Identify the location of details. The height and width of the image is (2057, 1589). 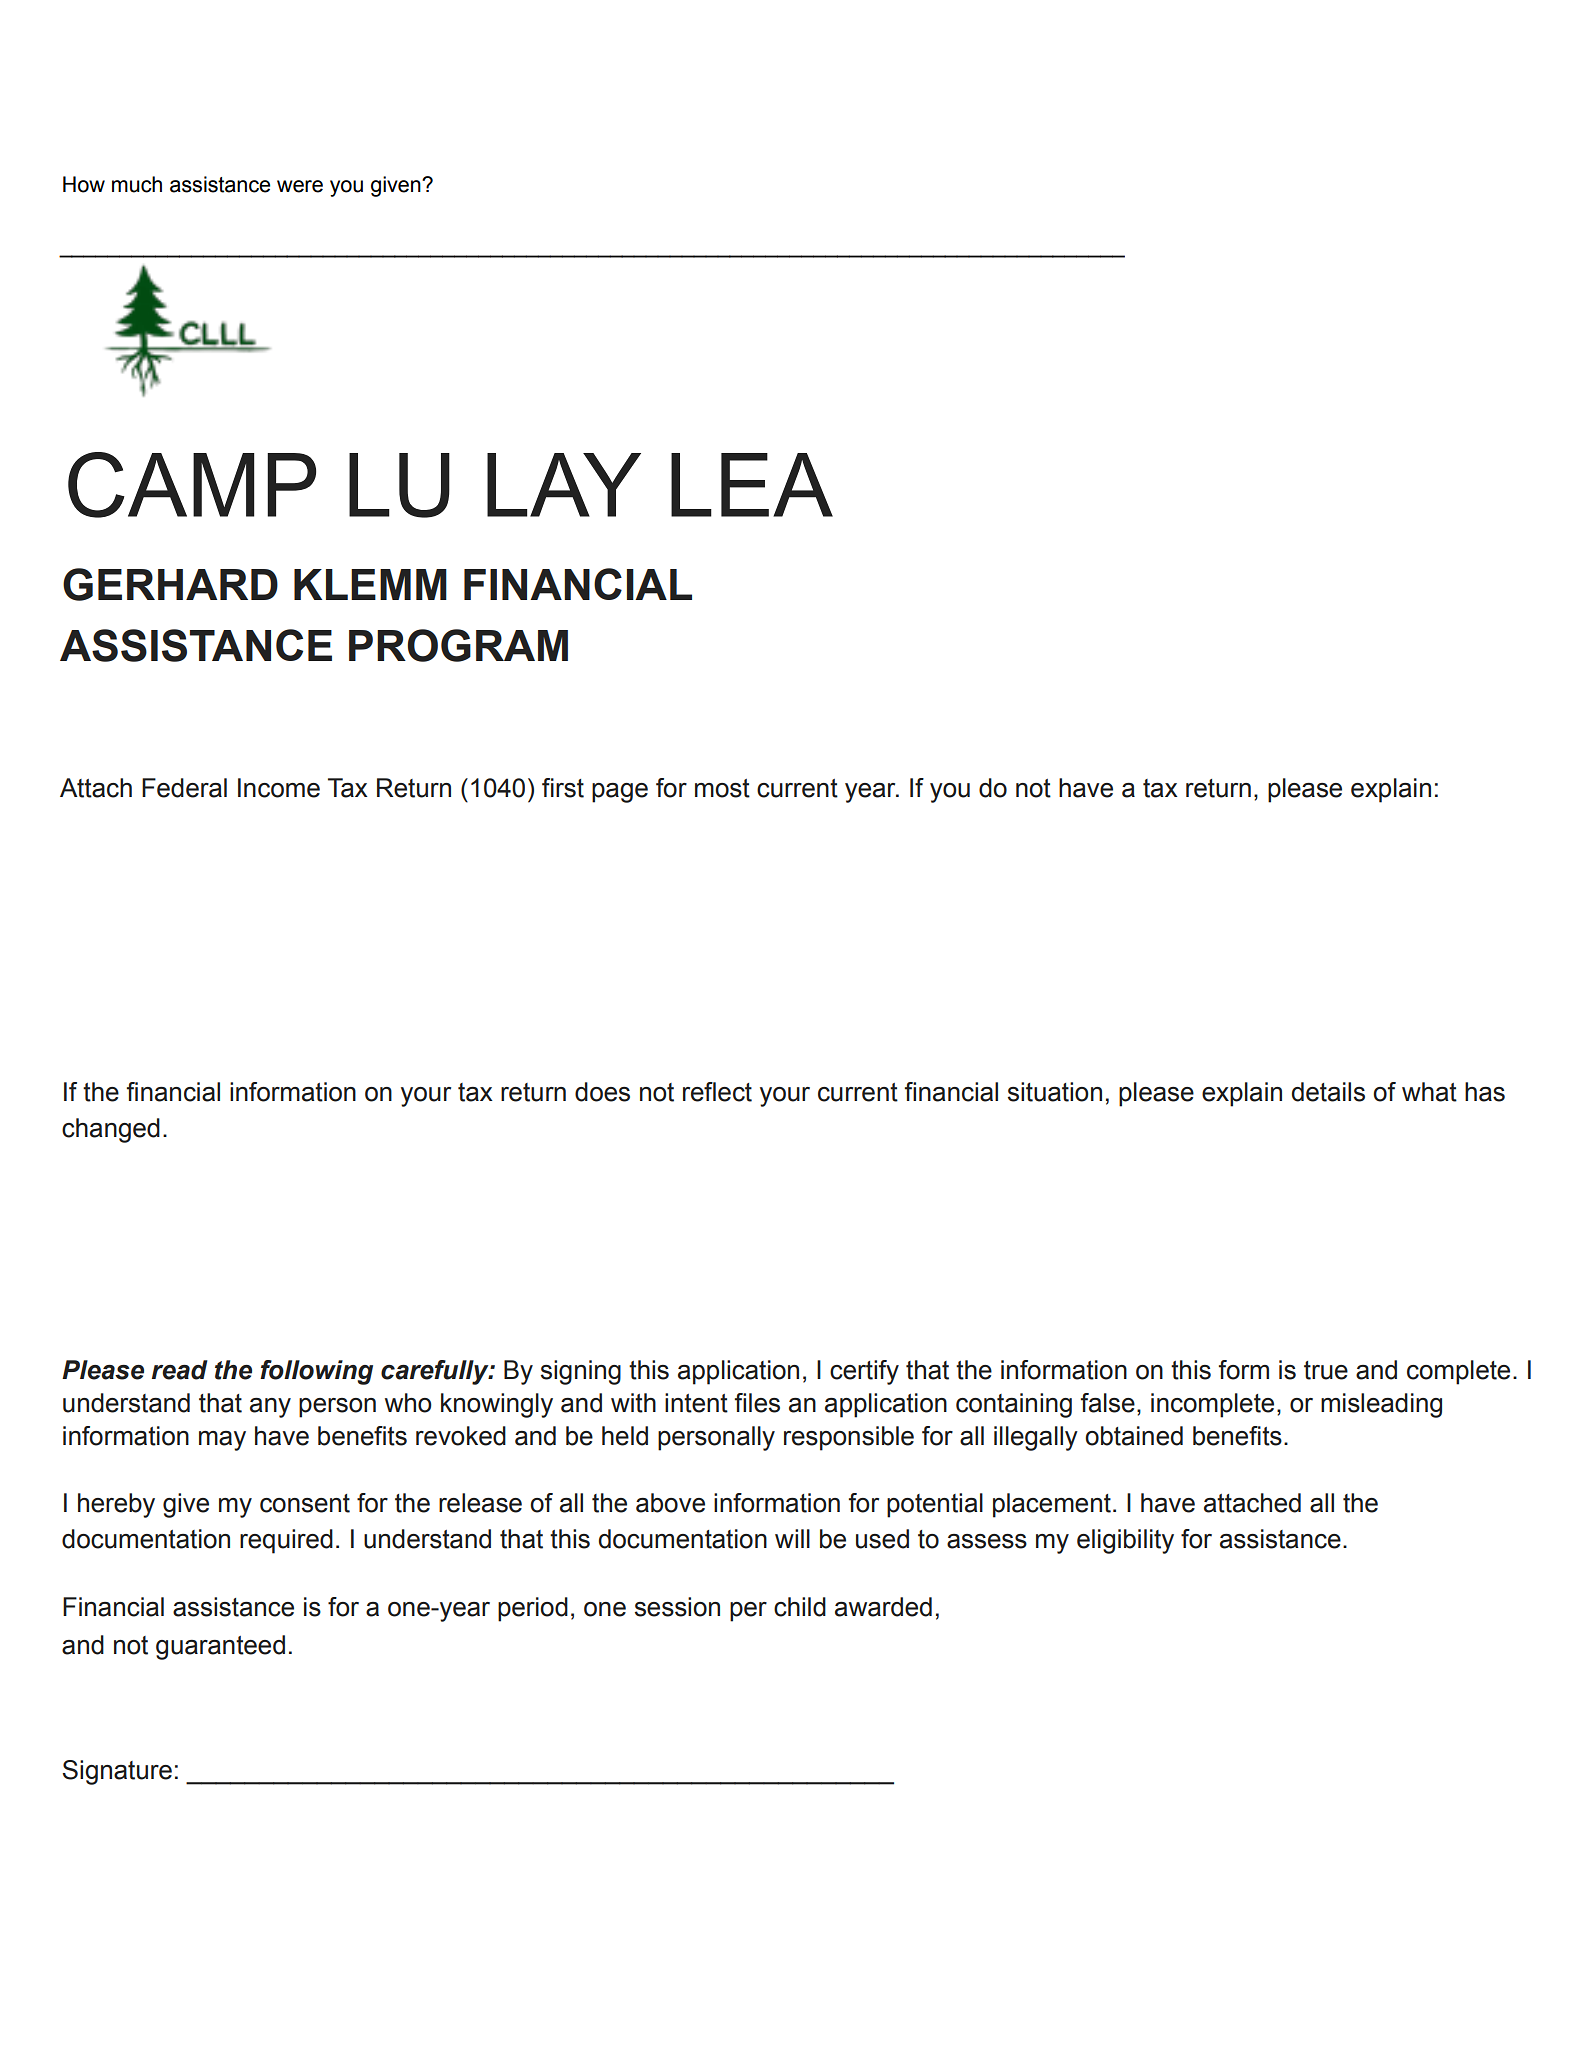
(1328, 1092).
